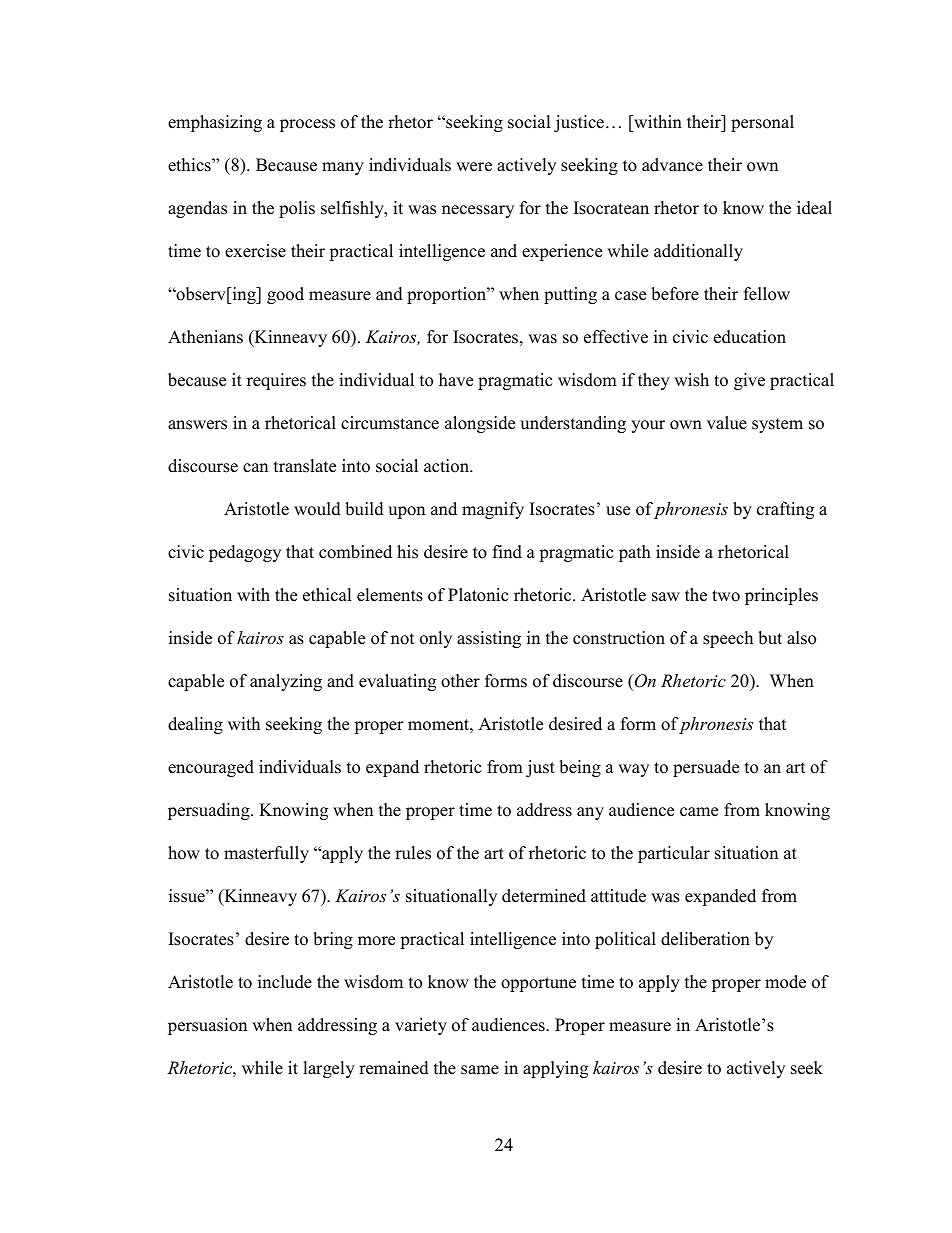 The width and height of the screenshot is (952, 1233). I want to click on have, so click(456, 380).
